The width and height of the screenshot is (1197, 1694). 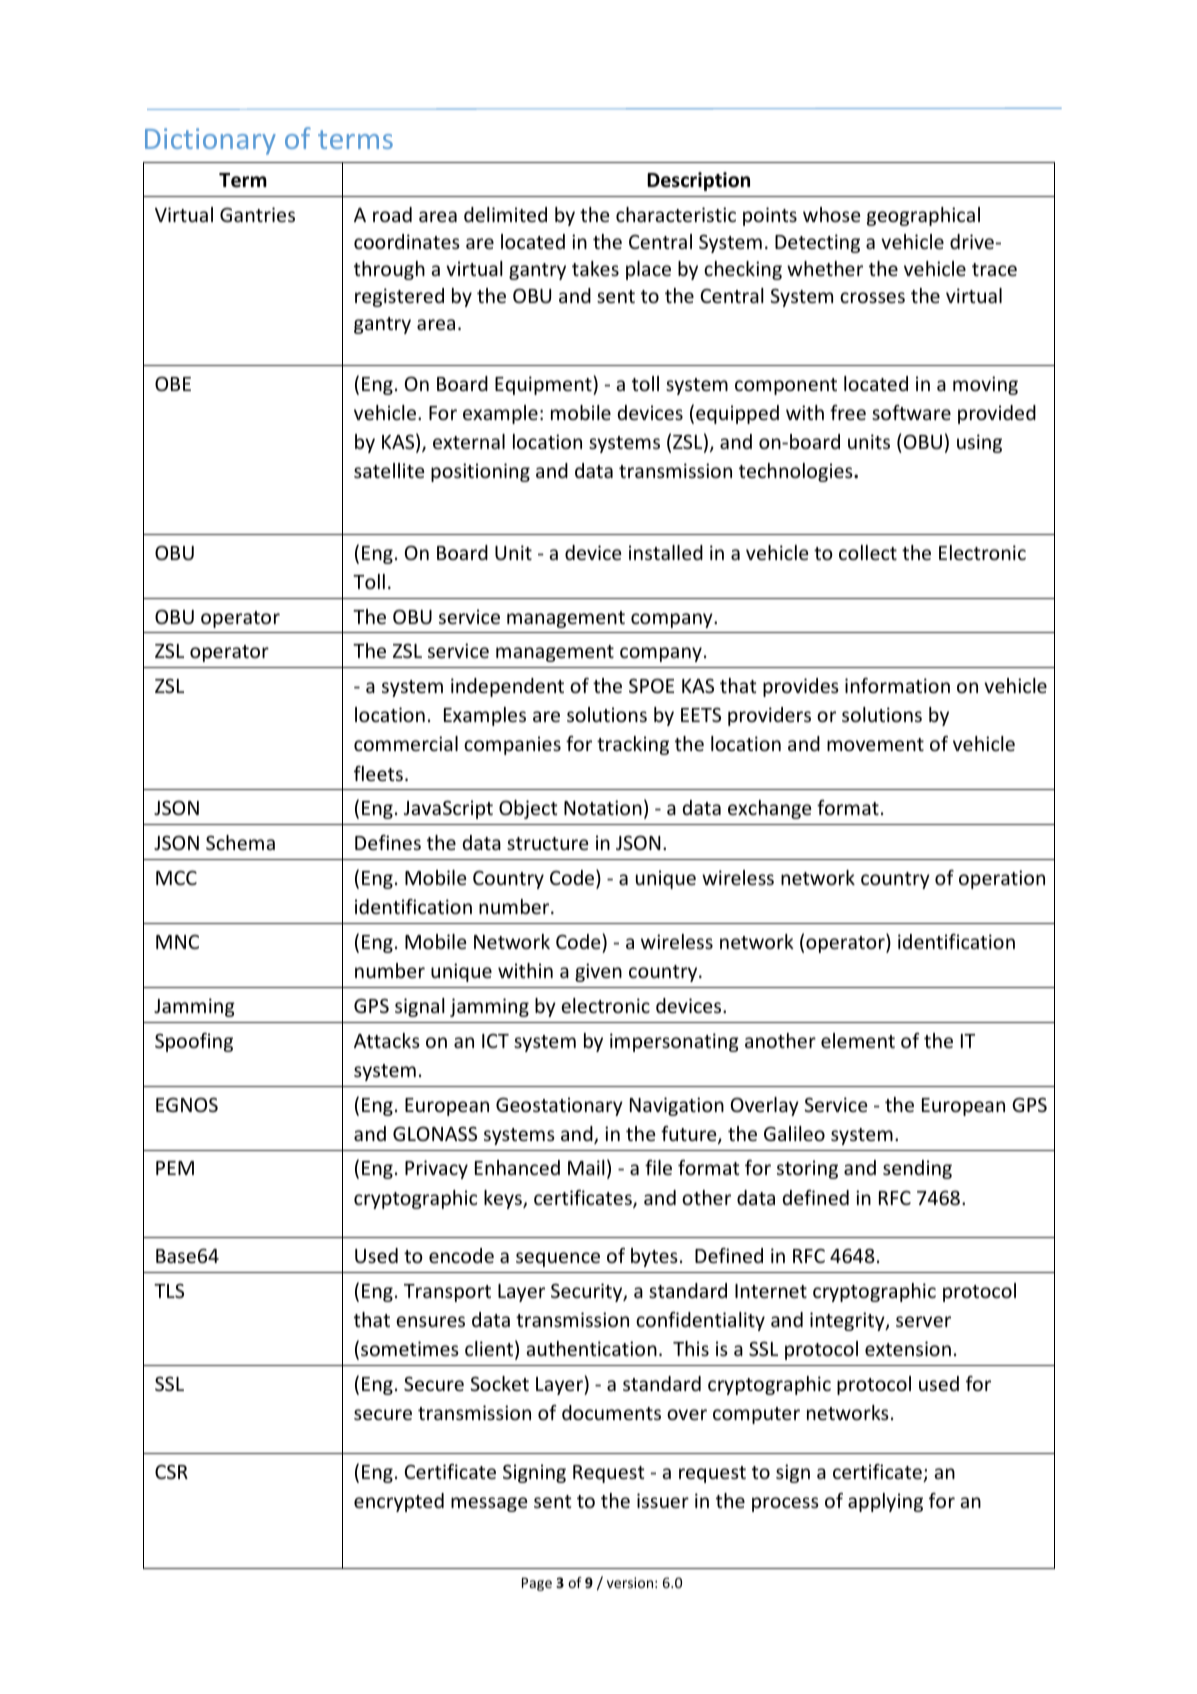 What do you see at coordinates (240, 842) in the screenshot?
I see `Schema` at bounding box center [240, 842].
